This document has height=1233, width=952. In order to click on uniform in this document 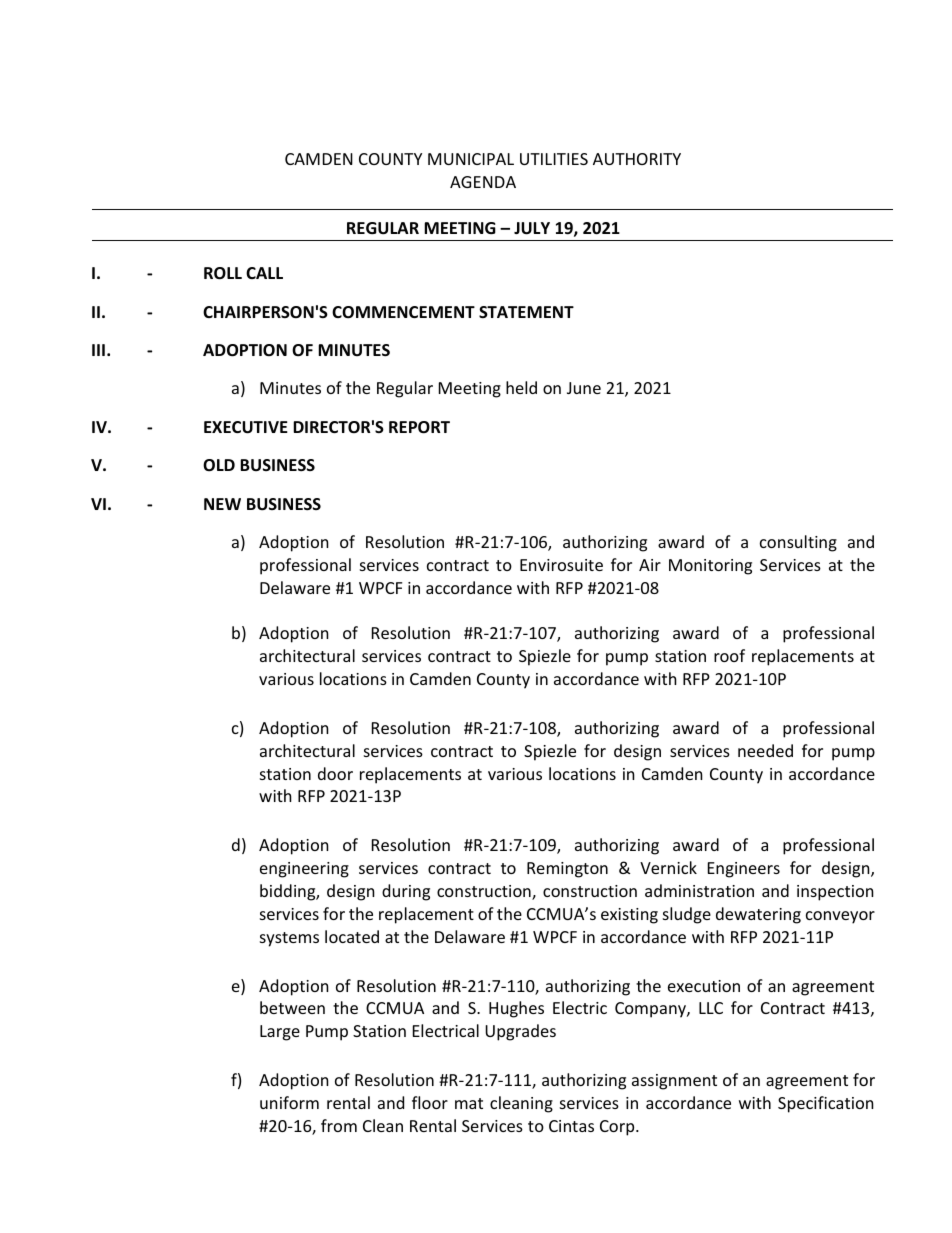, I will do `click(289, 1102)`.
